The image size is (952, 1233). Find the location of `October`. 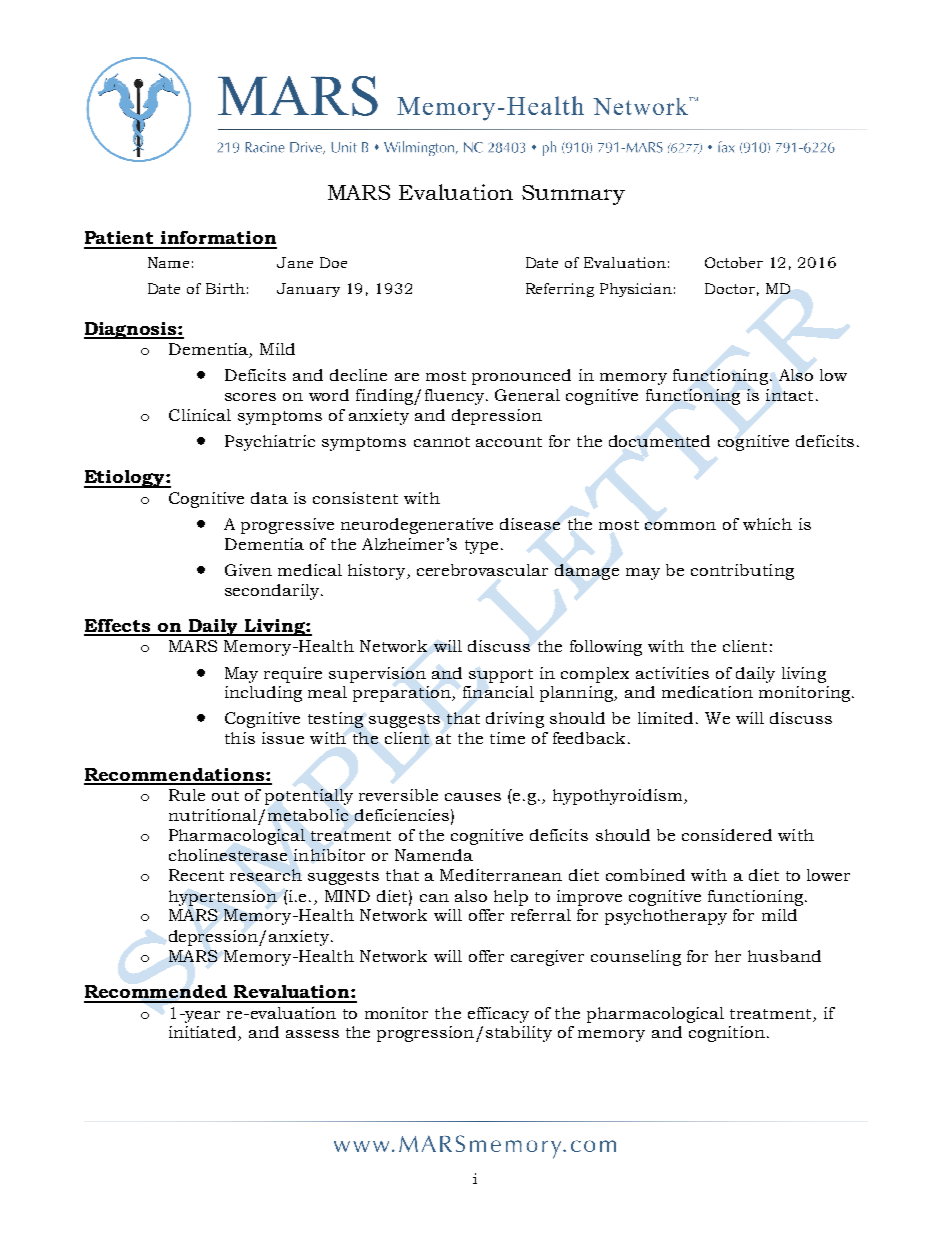

October is located at coordinates (734, 262).
